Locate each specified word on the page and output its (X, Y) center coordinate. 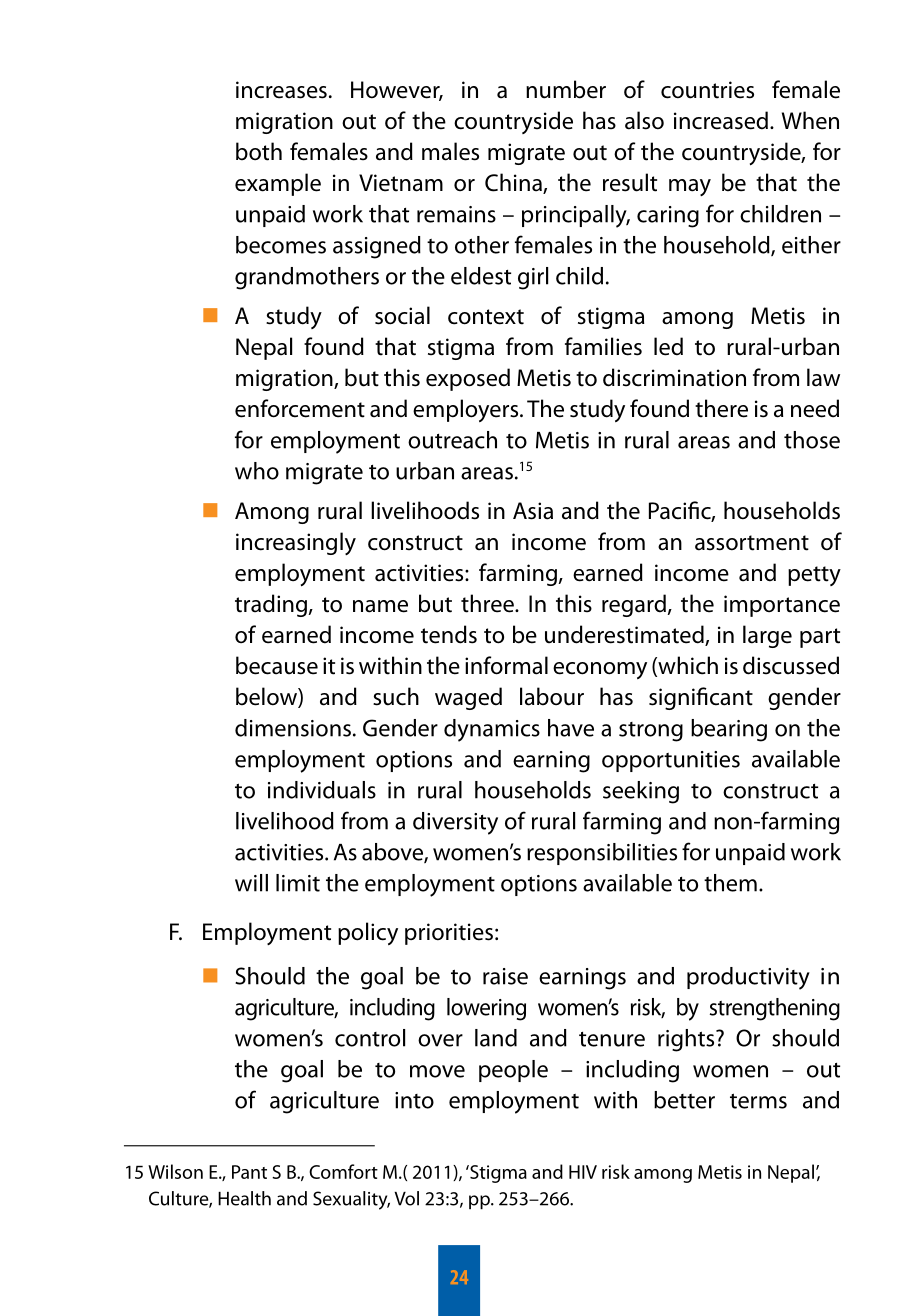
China (514, 183)
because (277, 665)
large (767, 636)
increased (721, 120)
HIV (583, 1172)
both (259, 151)
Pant (249, 1172)
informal (506, 665)
